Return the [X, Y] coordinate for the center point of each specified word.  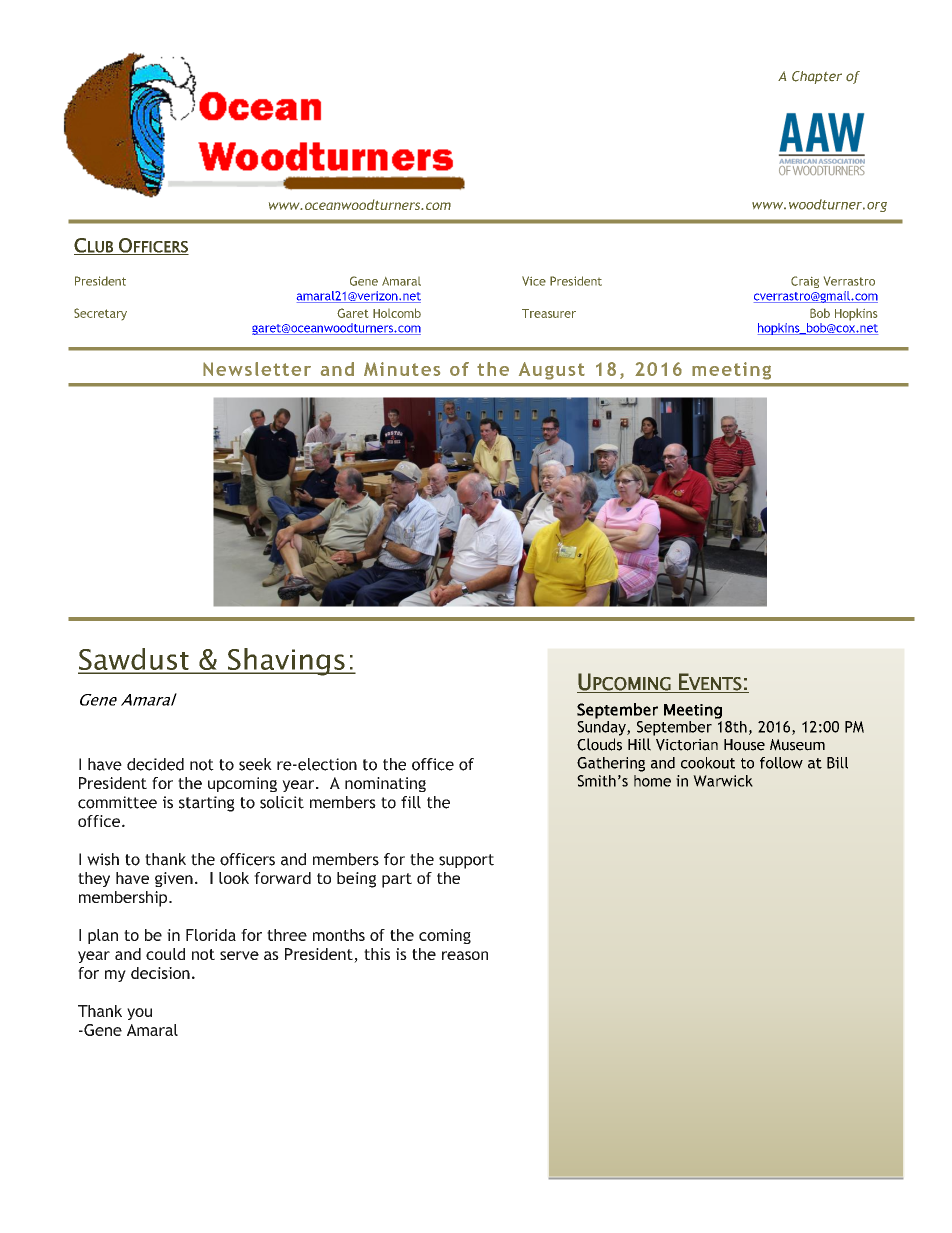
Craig [805, 282]
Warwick [723, 781]
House [744, 745]
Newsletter [257, 369]
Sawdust [134, 660]
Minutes [402, 369]
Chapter [817, 77]
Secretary [100, 314]
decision [160, 973]
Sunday [602, 727]
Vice [534, 281]
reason [465, 955]
